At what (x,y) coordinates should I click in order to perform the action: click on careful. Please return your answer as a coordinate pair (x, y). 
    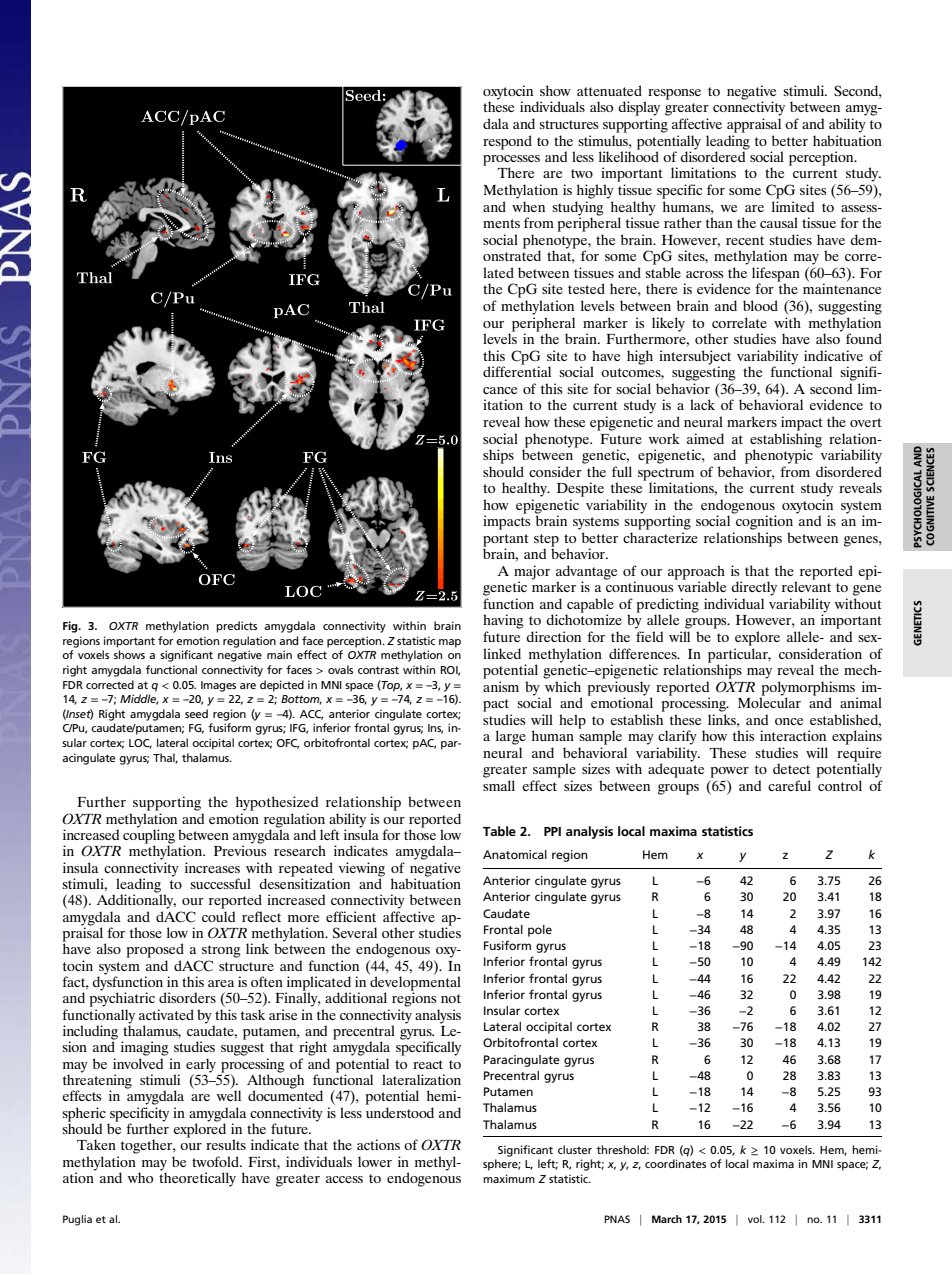
    Looking at the image, I should click on (789, 785).
